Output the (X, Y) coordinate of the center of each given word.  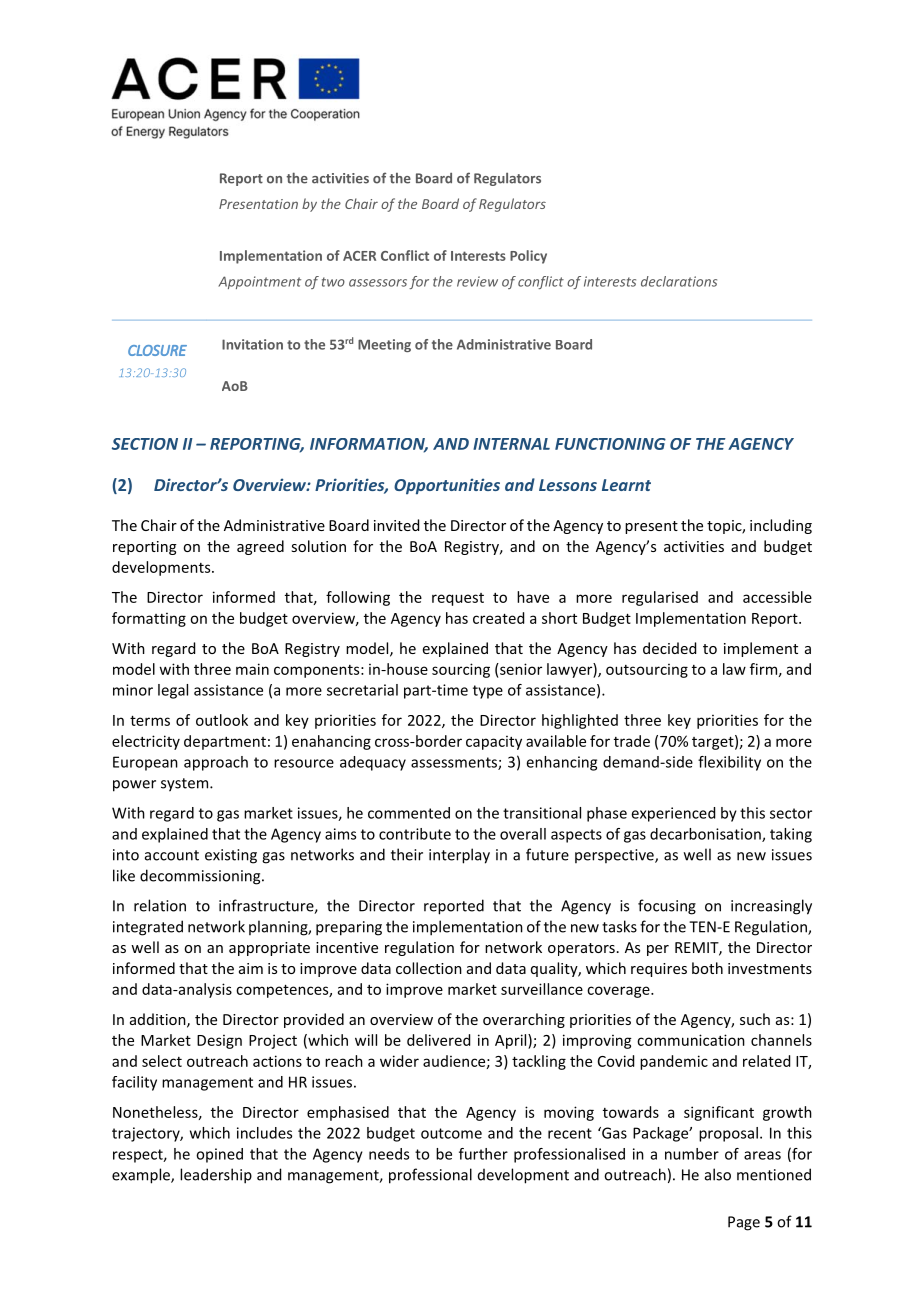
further (483, 1154)
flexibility (729, 763)
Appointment (259, 282)
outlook (222, 720)
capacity (494, 743)
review (477, 281)
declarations (679, 281)
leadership (216, 1176)
